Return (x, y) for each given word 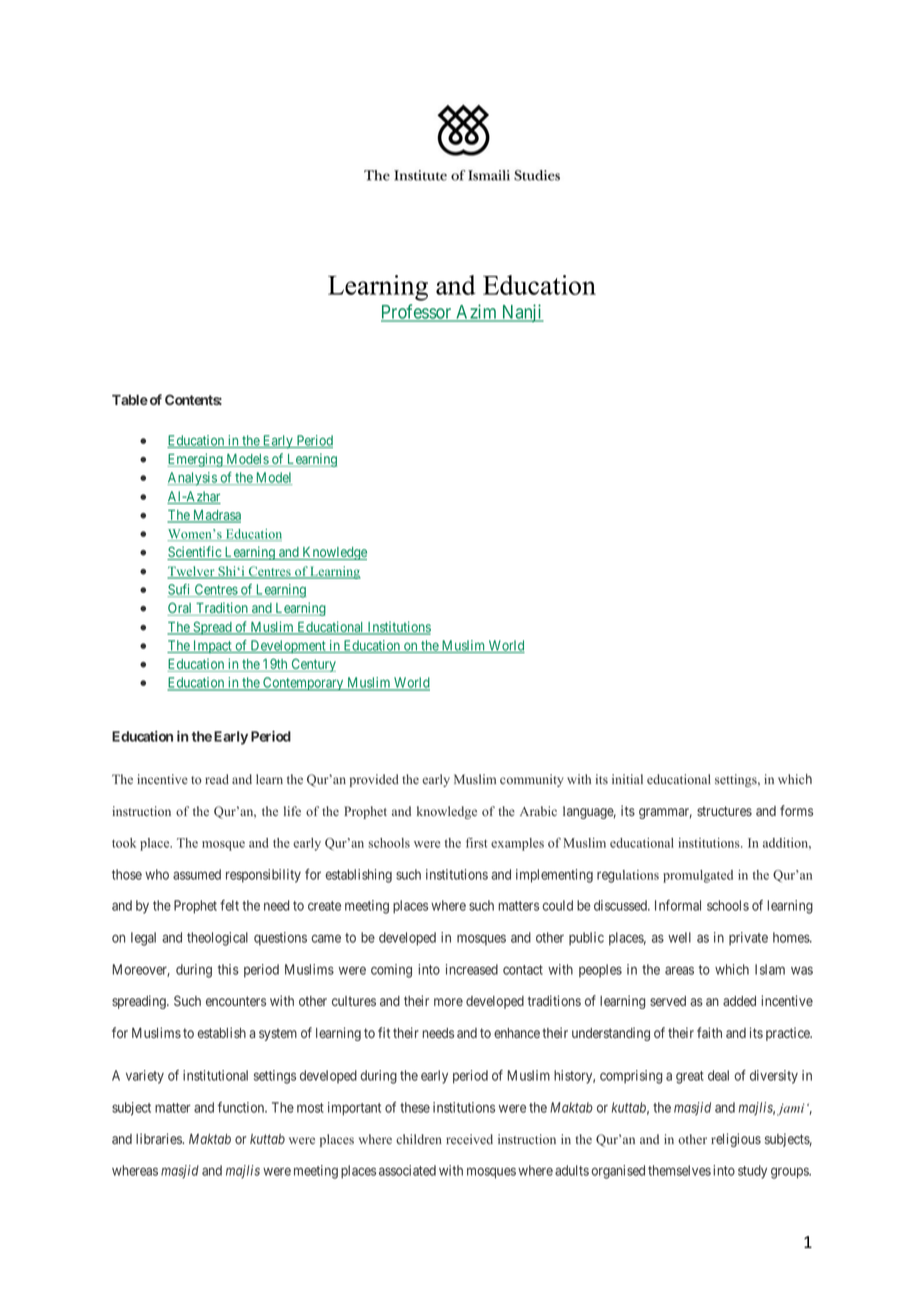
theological (217, 939)
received (469, 1139)
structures (724, 811)
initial (627, 779)
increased (472, 969)
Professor (417, 312)
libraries (160, 1138)
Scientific (195, 553)
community (532, 780)
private (748, 939)
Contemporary (303, 684)
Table (130, 400)
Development (288, 647)
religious (736, 1140)
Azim (477, 312)
